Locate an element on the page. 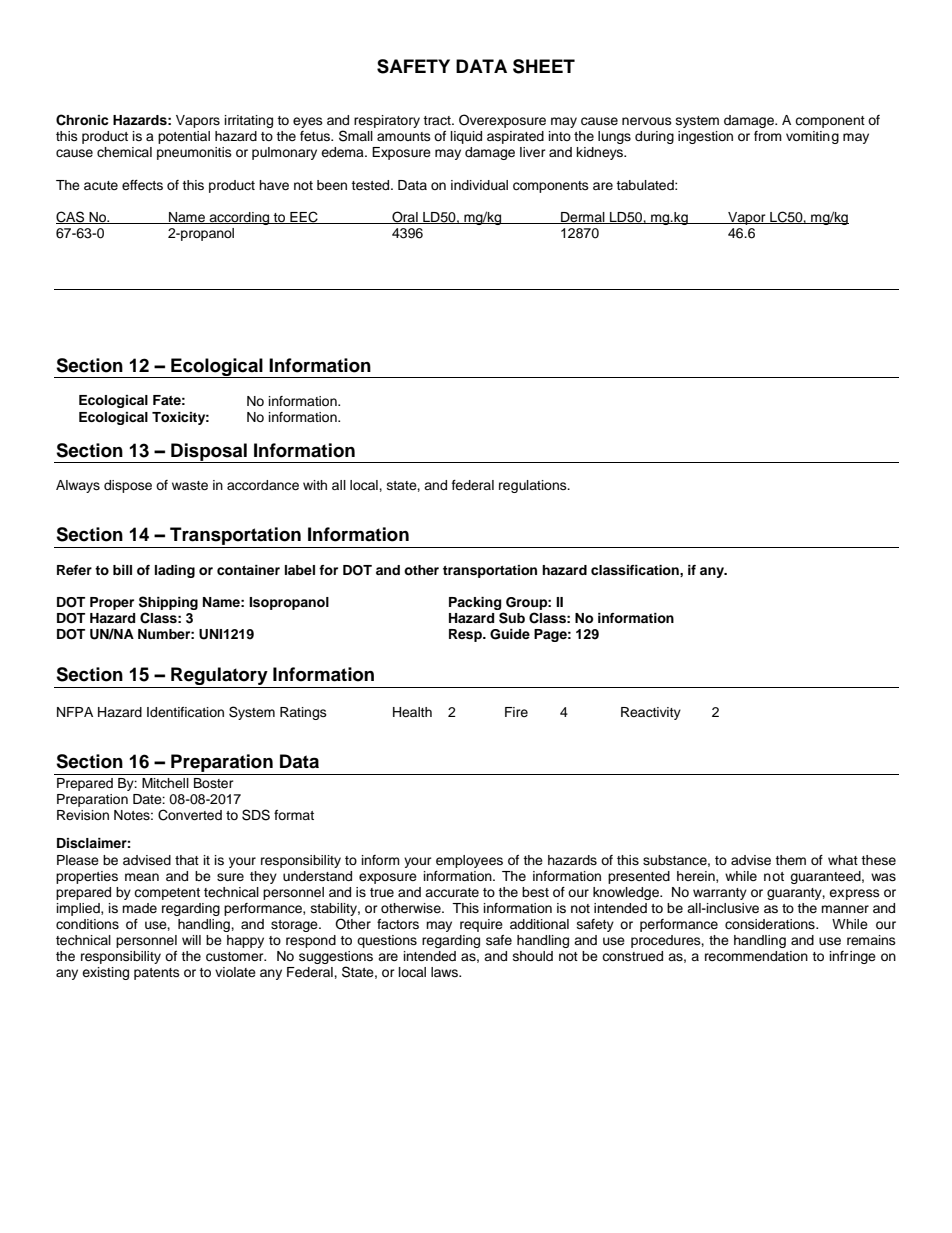  tract is located at coordinates (438, 120).
